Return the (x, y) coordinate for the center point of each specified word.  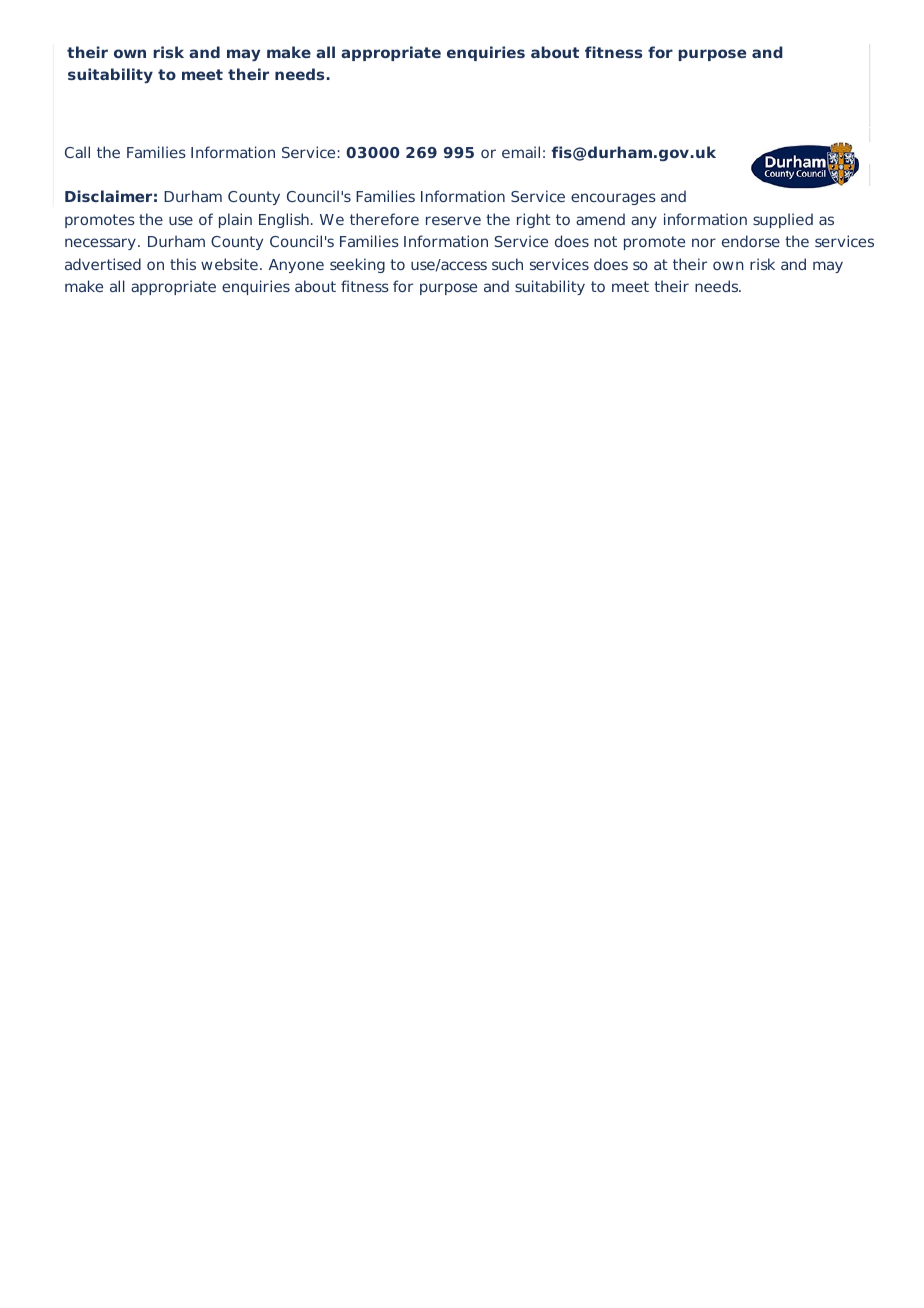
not (605, 241)
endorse (751, 241)
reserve (453, 220)
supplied (783, 220)
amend (600, 219)
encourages (613, 199)
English (284, 220)
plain (235, 220)
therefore (384, 219)
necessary (100, 244)
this (183, 264)
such (507, 264)
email (521, 152)
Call (77, 152)
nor (704, 242)
